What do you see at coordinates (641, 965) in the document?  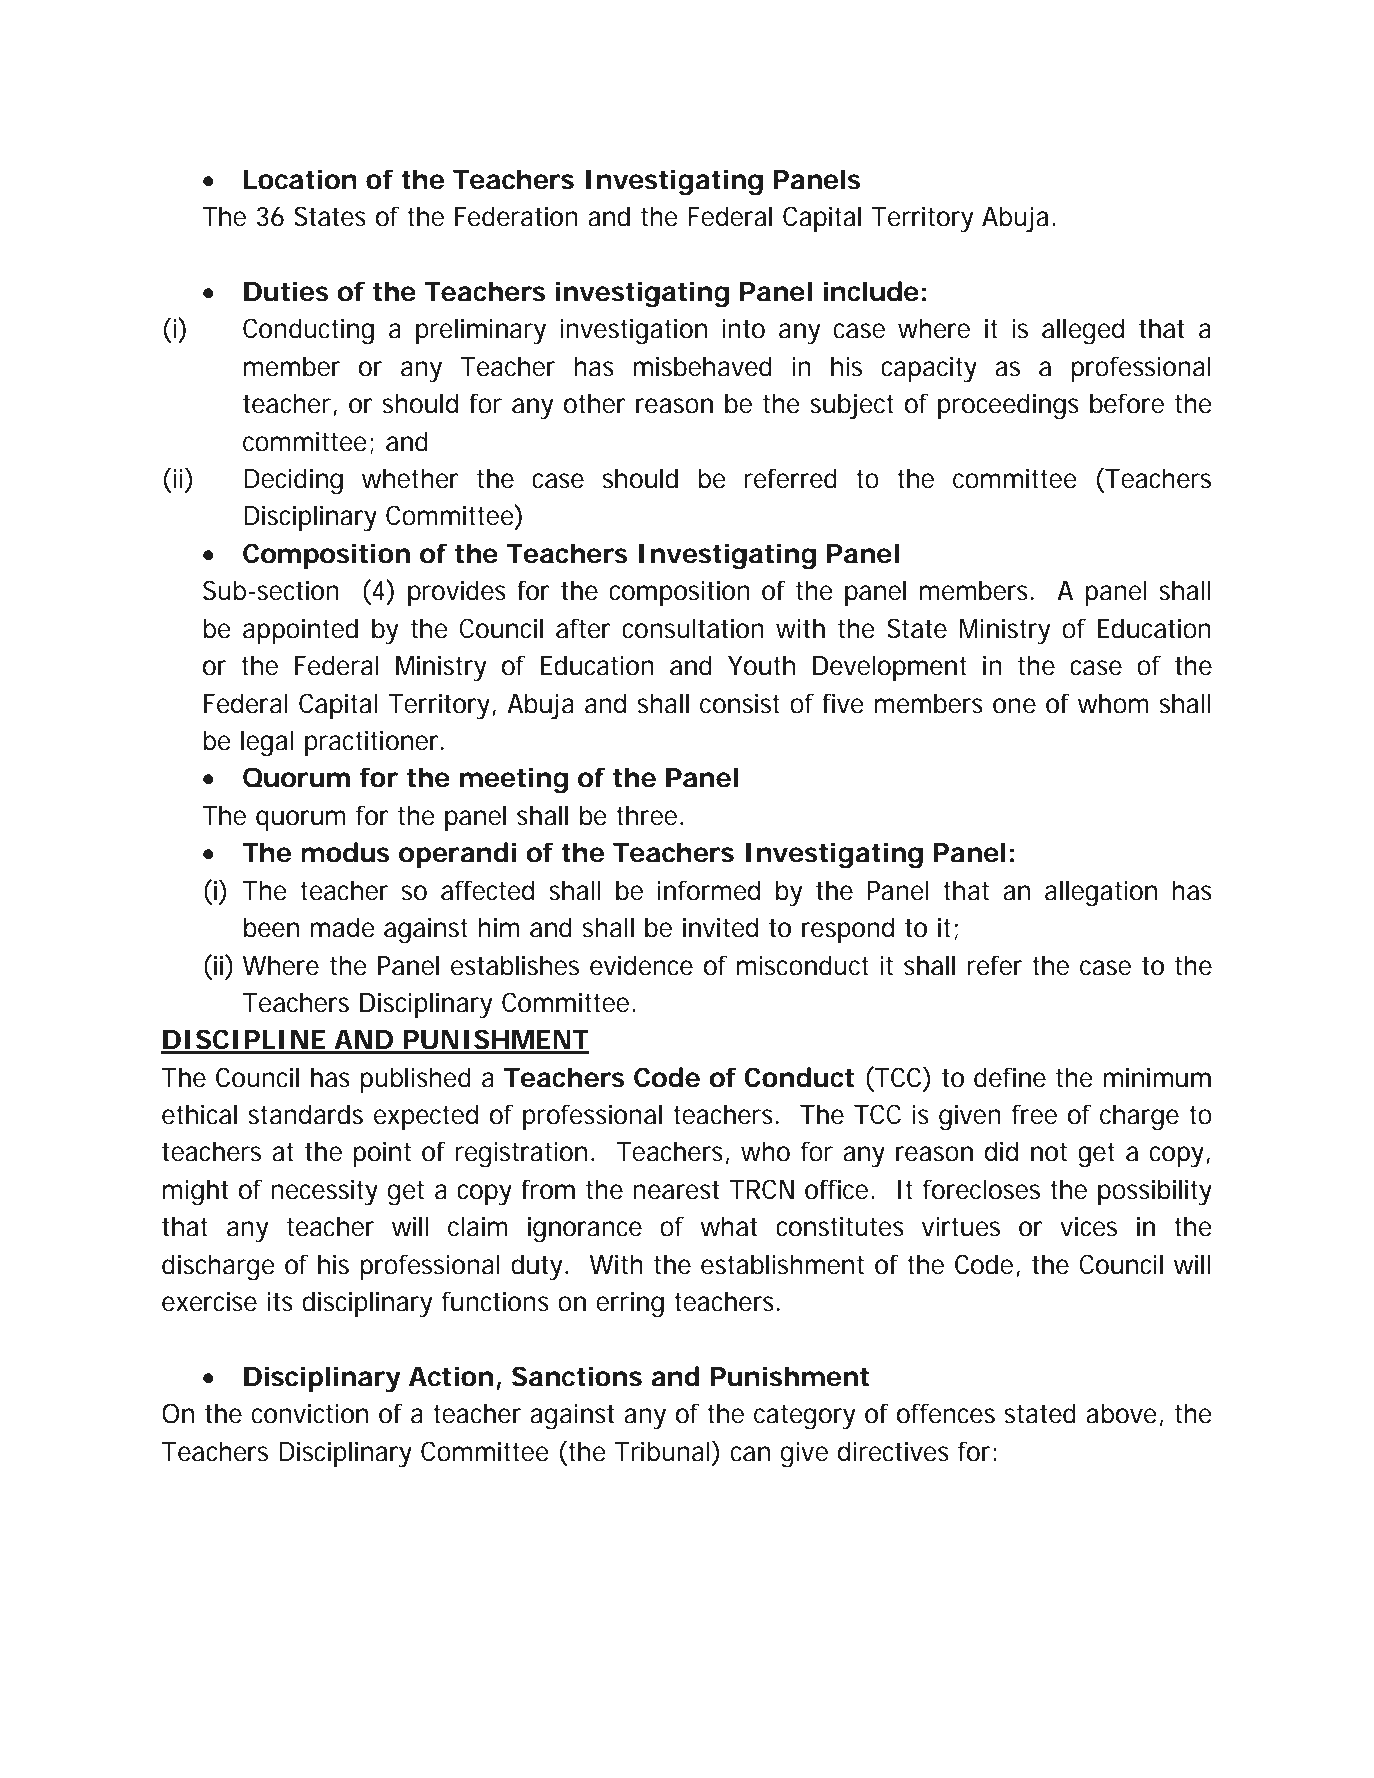 I see `evidence` at bounding box center [641, 965].
